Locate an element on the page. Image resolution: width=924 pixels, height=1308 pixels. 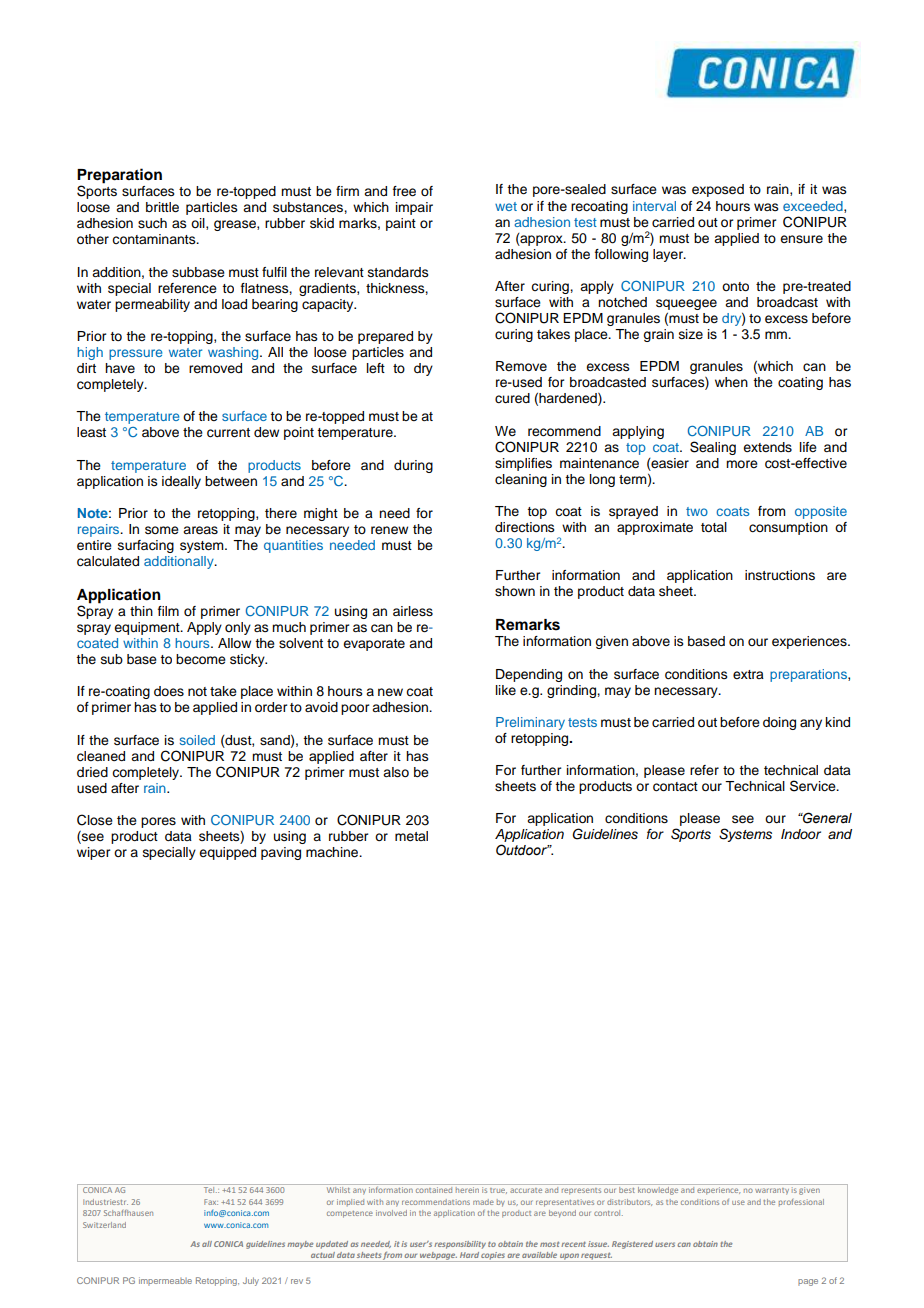
soiled is located at coordinates (197, 740).
